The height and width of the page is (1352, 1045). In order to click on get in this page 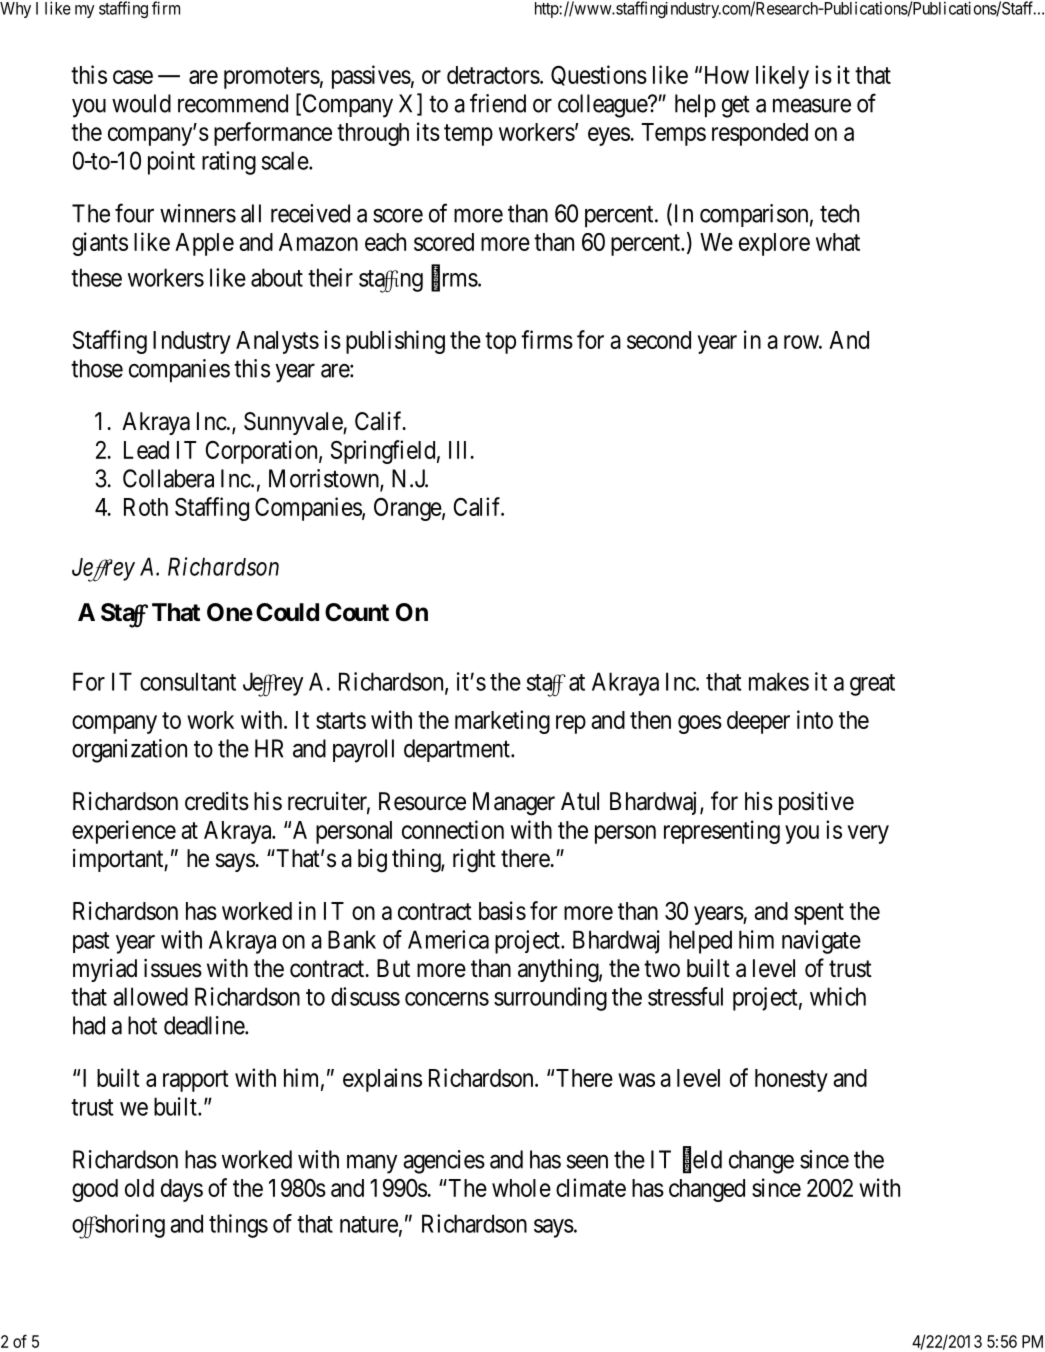, I will do `click(736, 107)`.
